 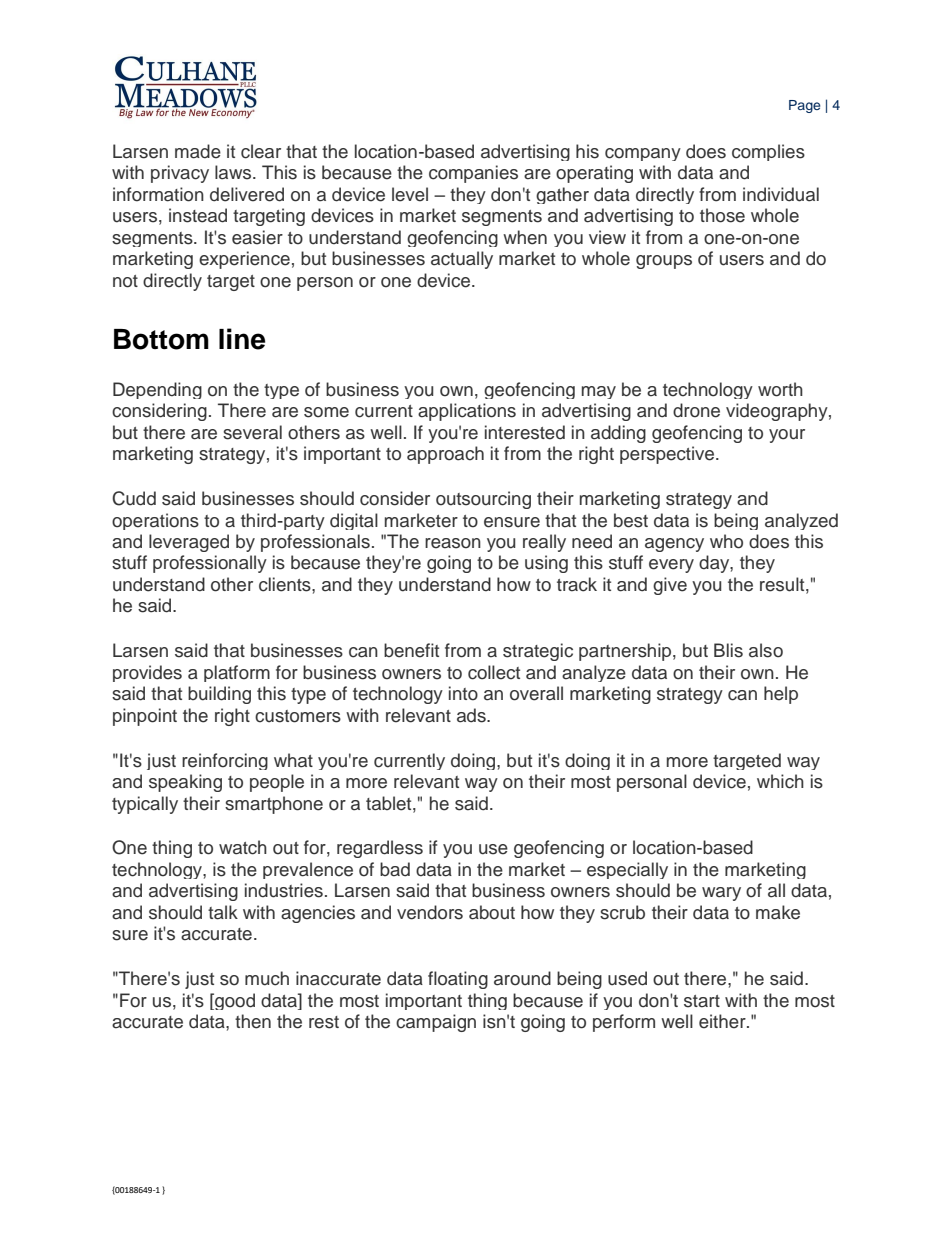 I want to click on drone, so click(x=696, y=410).
